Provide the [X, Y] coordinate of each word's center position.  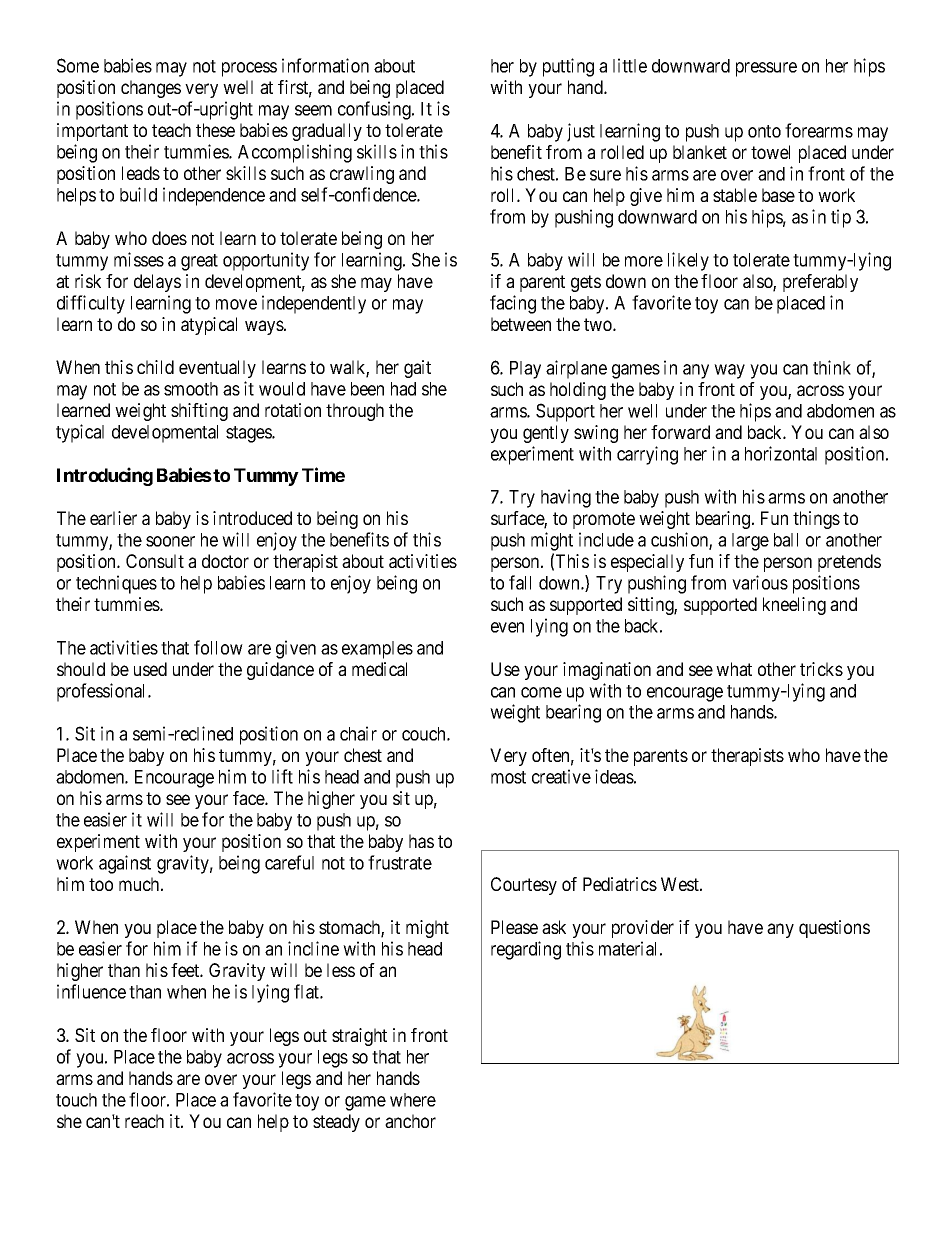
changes [151, 89]
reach [144, 1121]
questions [834, 929]
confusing [375, 110]
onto [764, 131]
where [413, 1100]
